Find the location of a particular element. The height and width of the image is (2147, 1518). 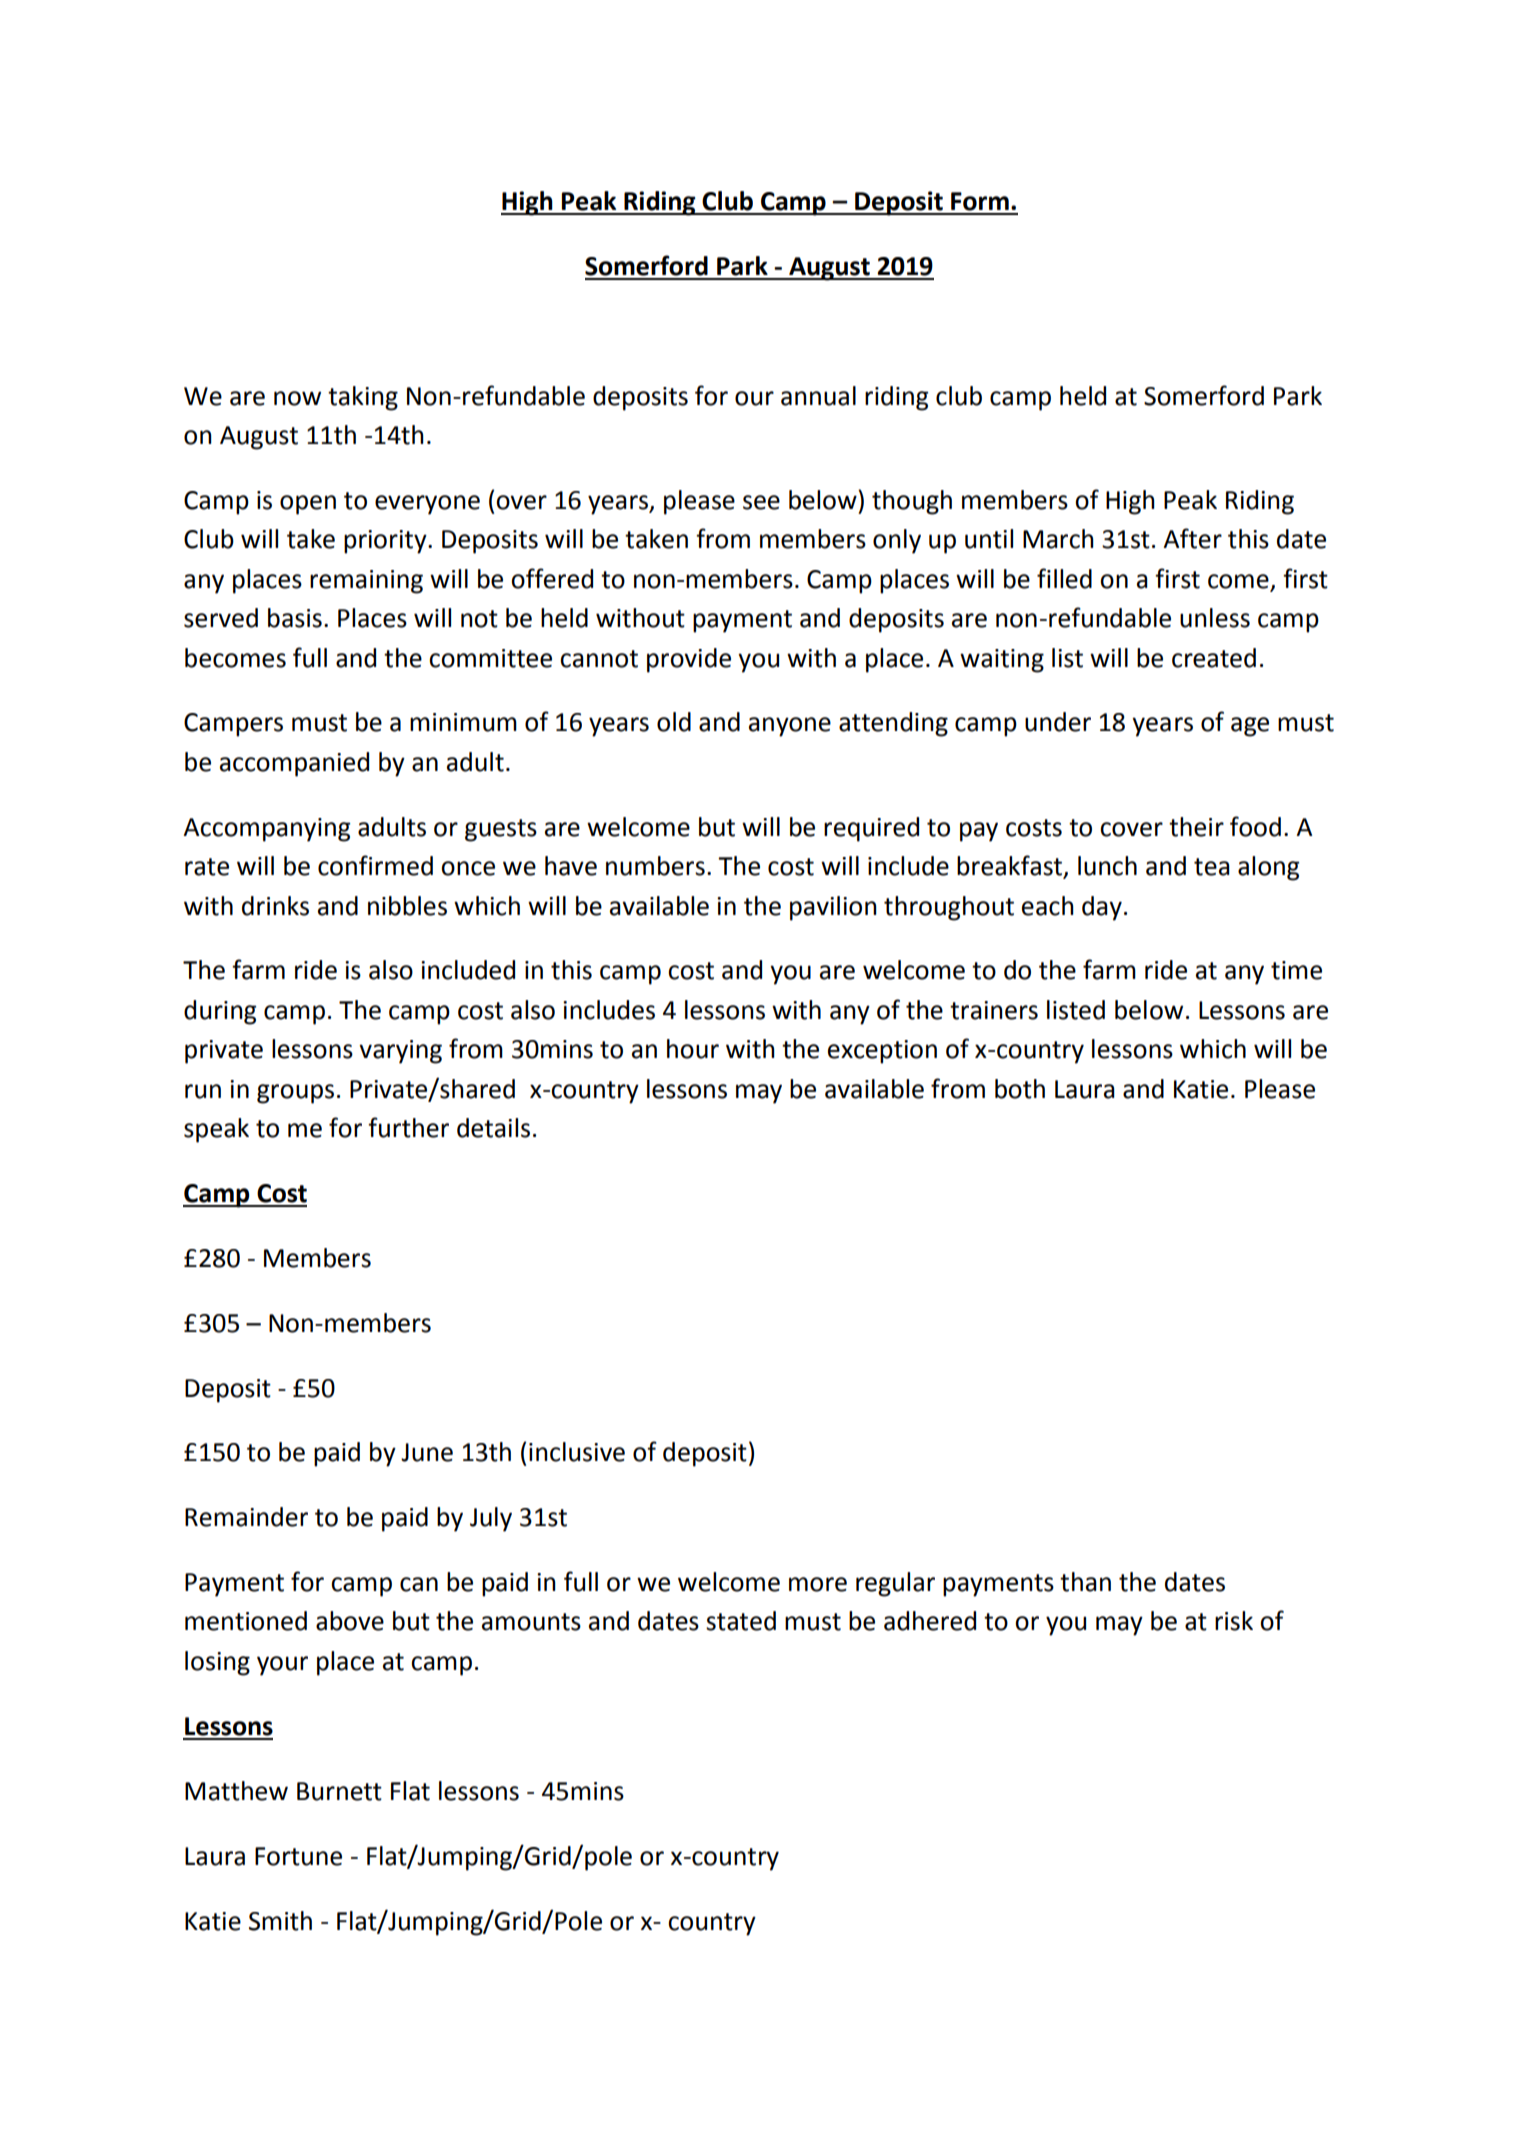

further is located at coordinates (408, 1127).
